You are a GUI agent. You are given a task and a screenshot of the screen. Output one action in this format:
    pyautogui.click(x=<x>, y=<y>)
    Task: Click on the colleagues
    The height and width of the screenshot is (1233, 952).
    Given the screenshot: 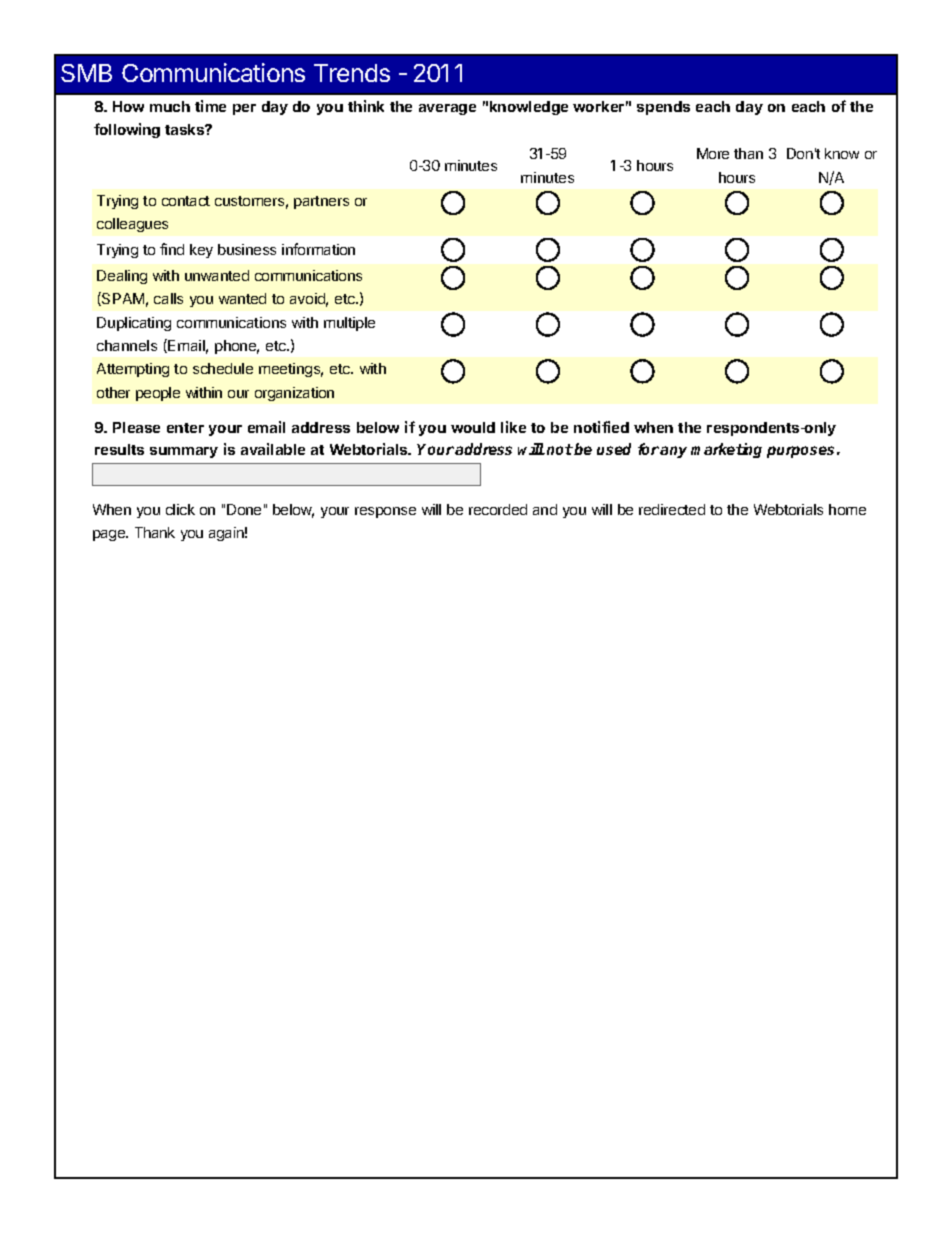 What is the action you would take?
    pyautogui.click(x=132, y=225)
